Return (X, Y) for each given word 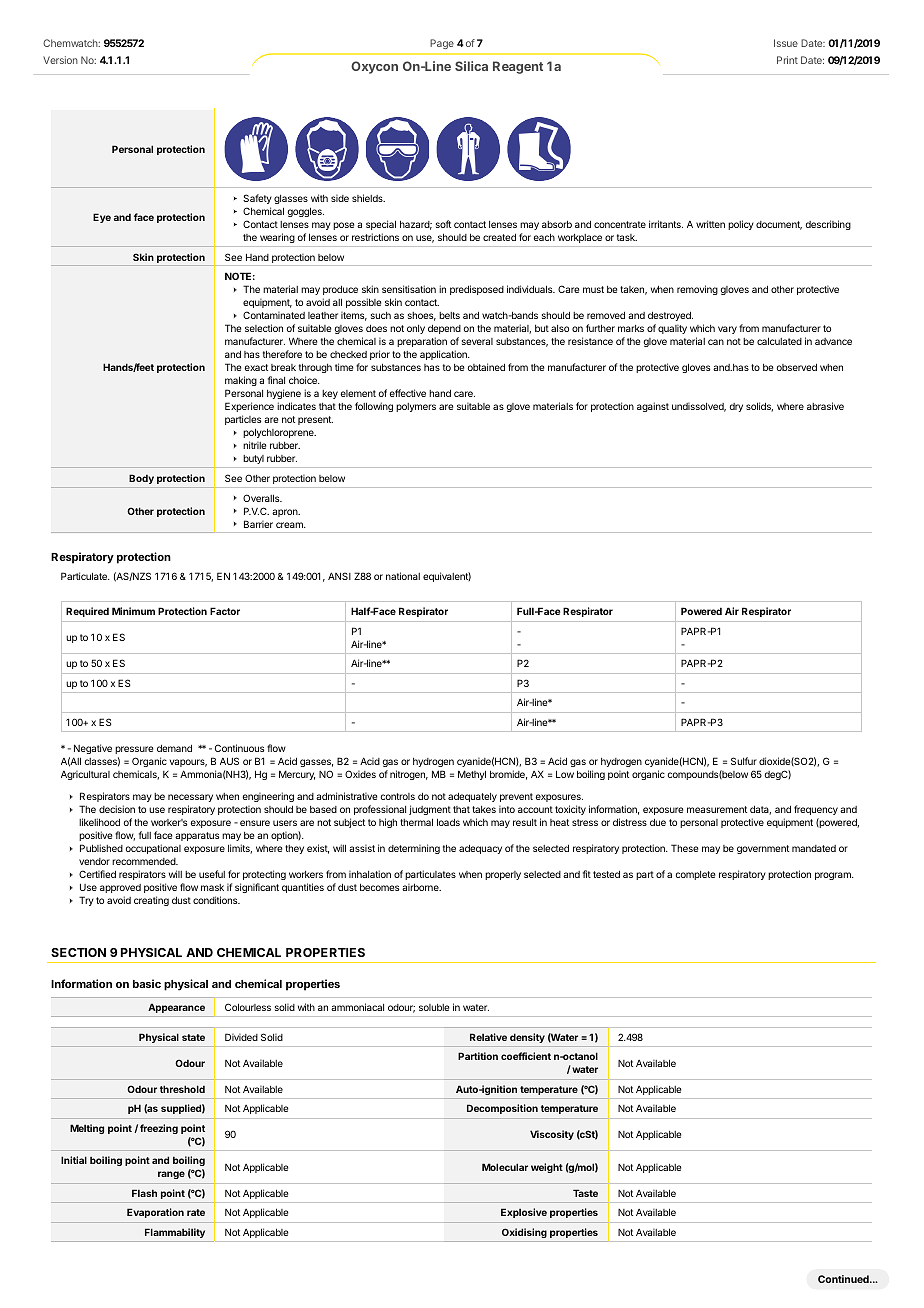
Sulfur (744, 761)
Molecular (505, 1167)
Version (60, 60)
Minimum (133, 611)
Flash (144, 1193)
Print (787, 60)
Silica (471, 66)
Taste (585, 1193)
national (403, 576)
